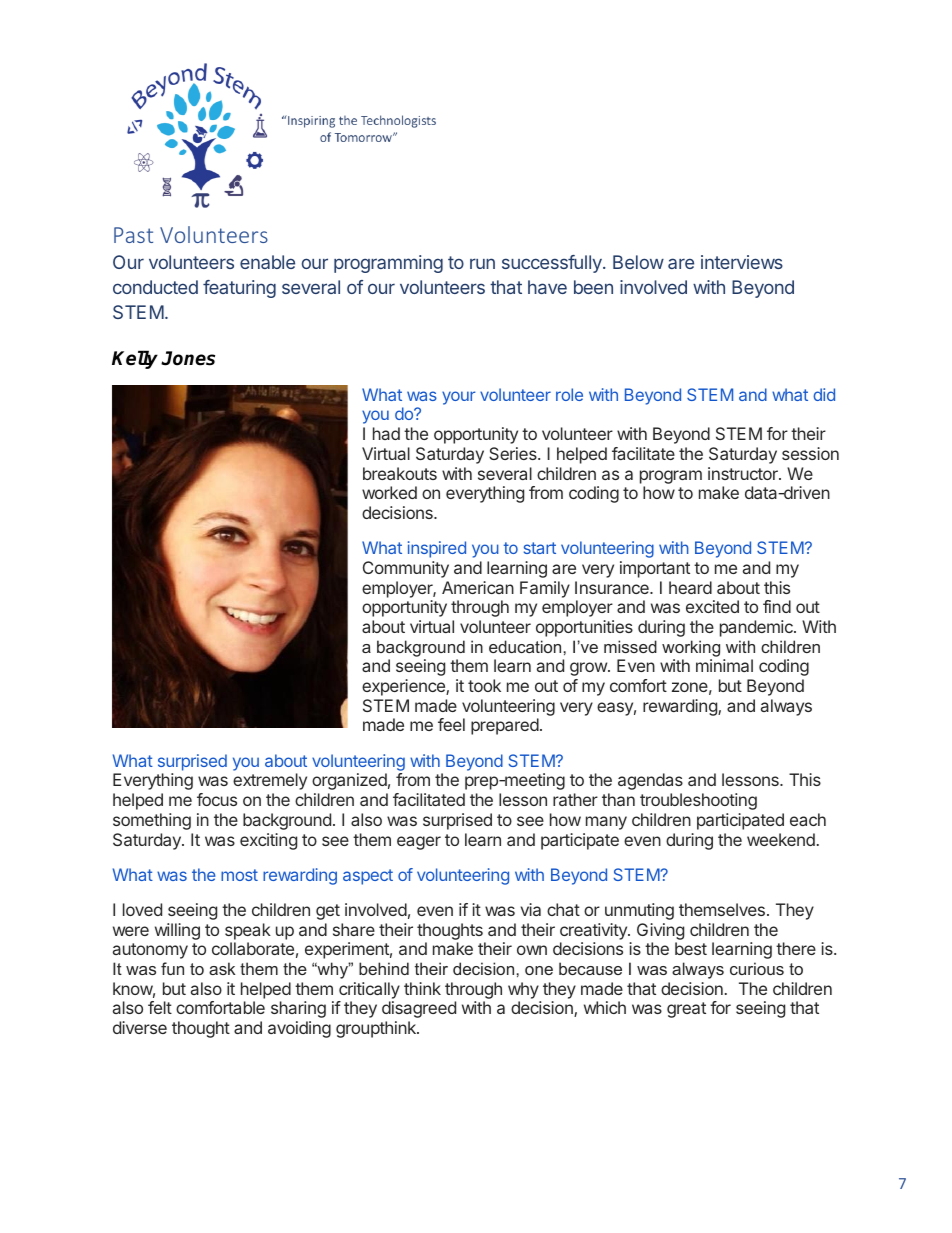 This screenshot has height=1233, width=952. I want to click on disagreed, so click(419, 1009).
